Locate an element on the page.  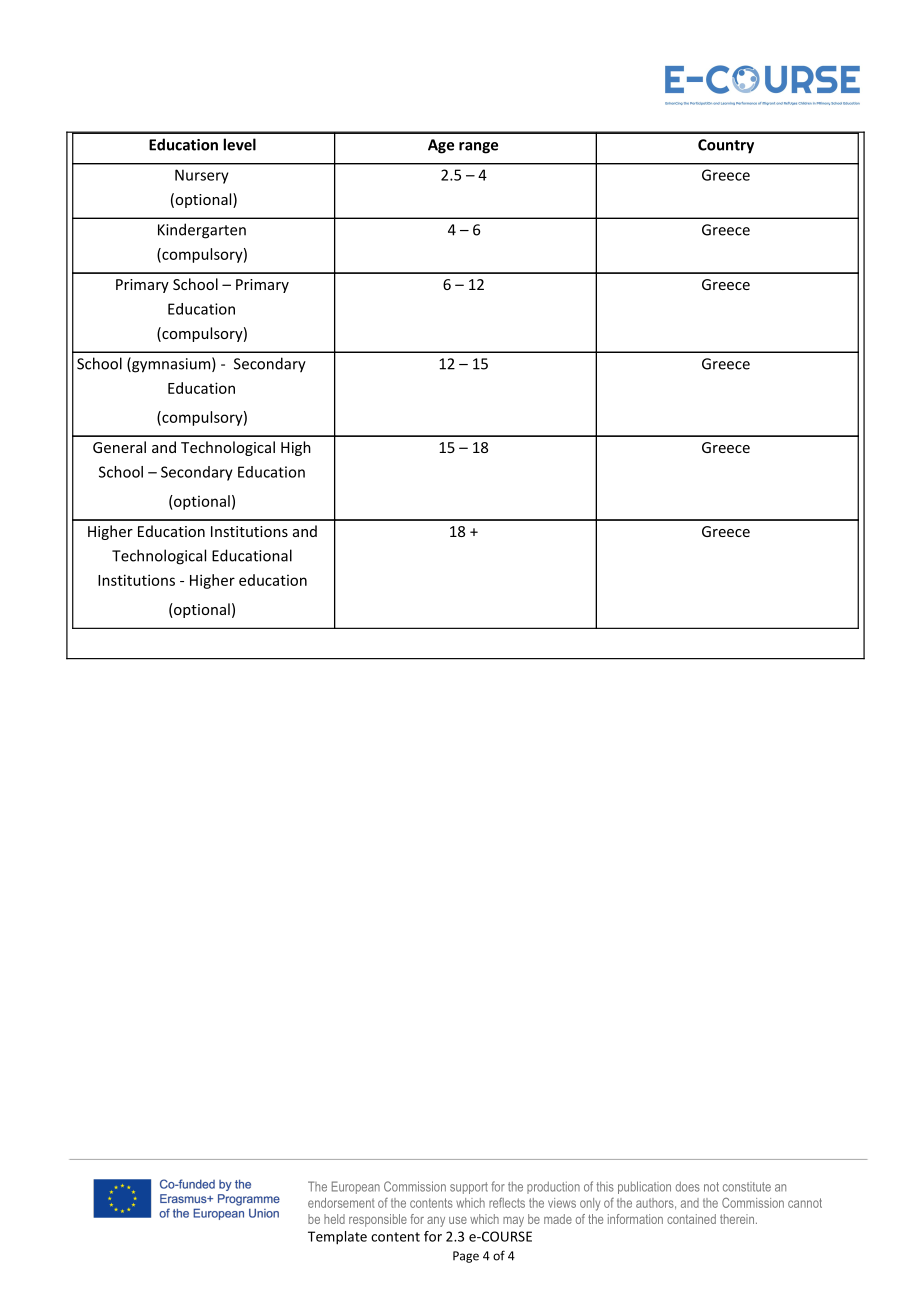
General is located at coordinates (119, 447).
